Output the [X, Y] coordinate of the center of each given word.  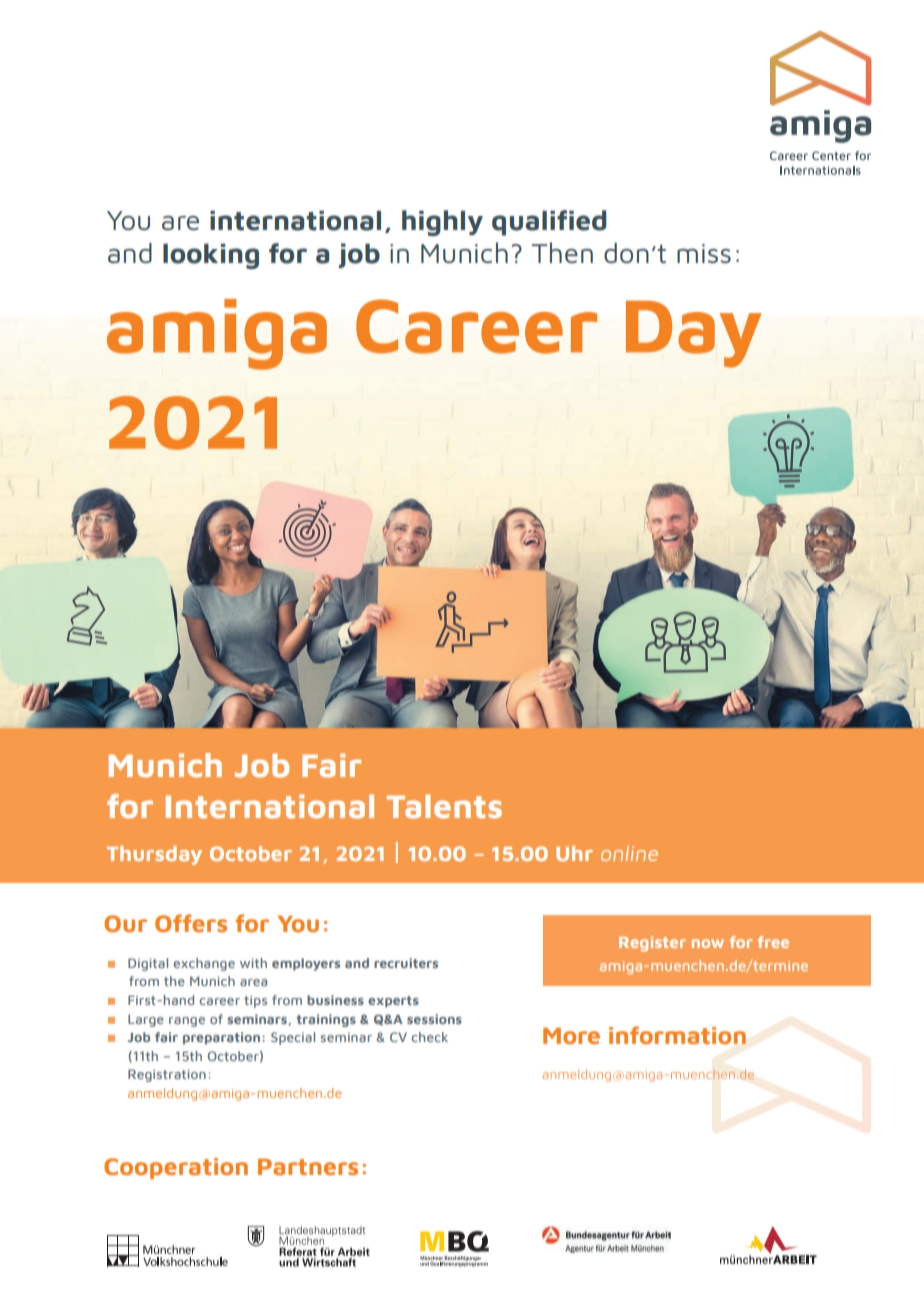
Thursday [154, 855]
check [429, 1037]
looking [211, 256]
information [677, 1035]
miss [704, 253]
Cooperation [176, 1168]
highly [442, 223]
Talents [444, 806]
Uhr [574, 853]
